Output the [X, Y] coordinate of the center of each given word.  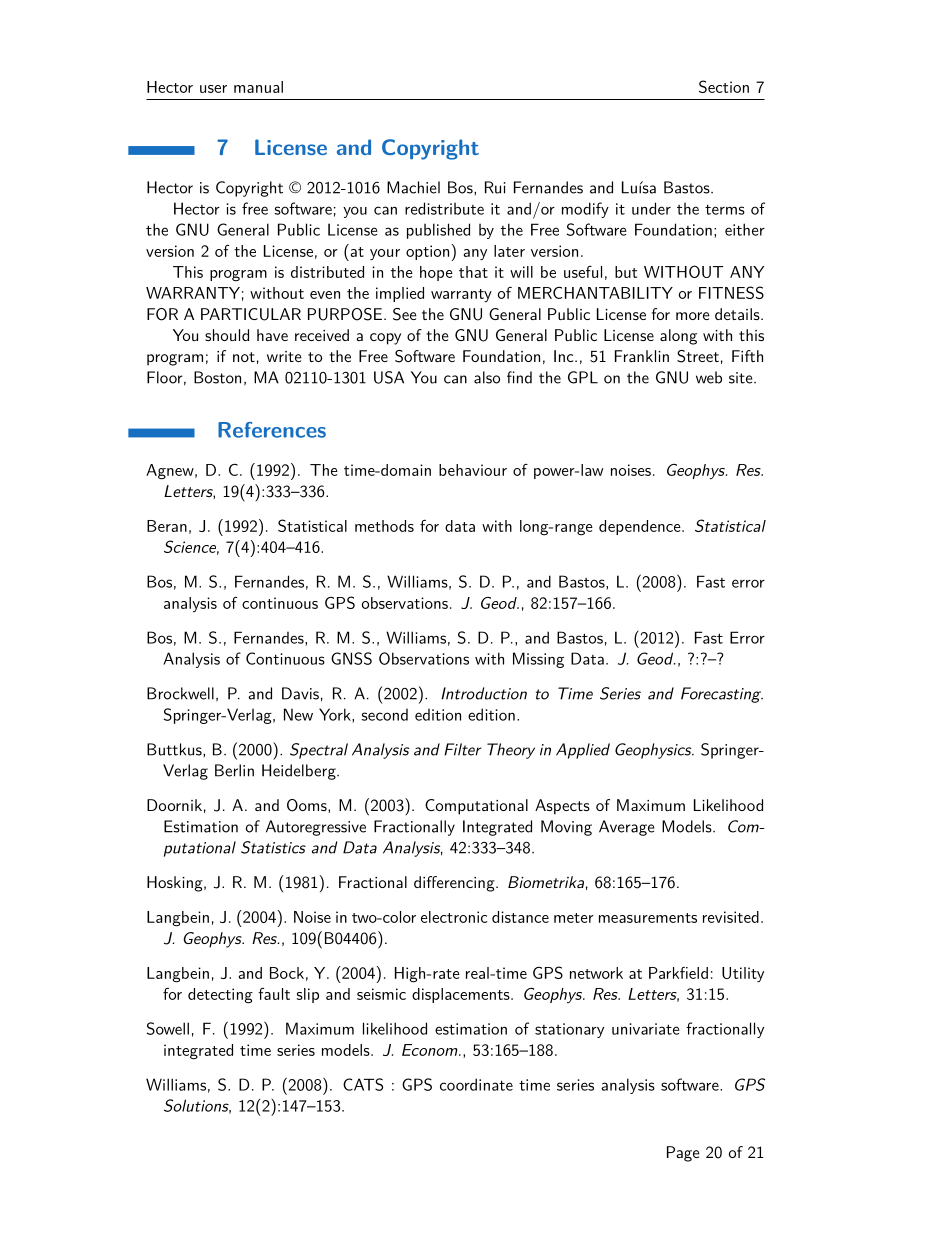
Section [724, 86]
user [213, 89]
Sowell [168, 1028]
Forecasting [722, 695]
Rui [495, 187]
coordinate [476, 1084]
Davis [300, 693]
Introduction [484, 693]
